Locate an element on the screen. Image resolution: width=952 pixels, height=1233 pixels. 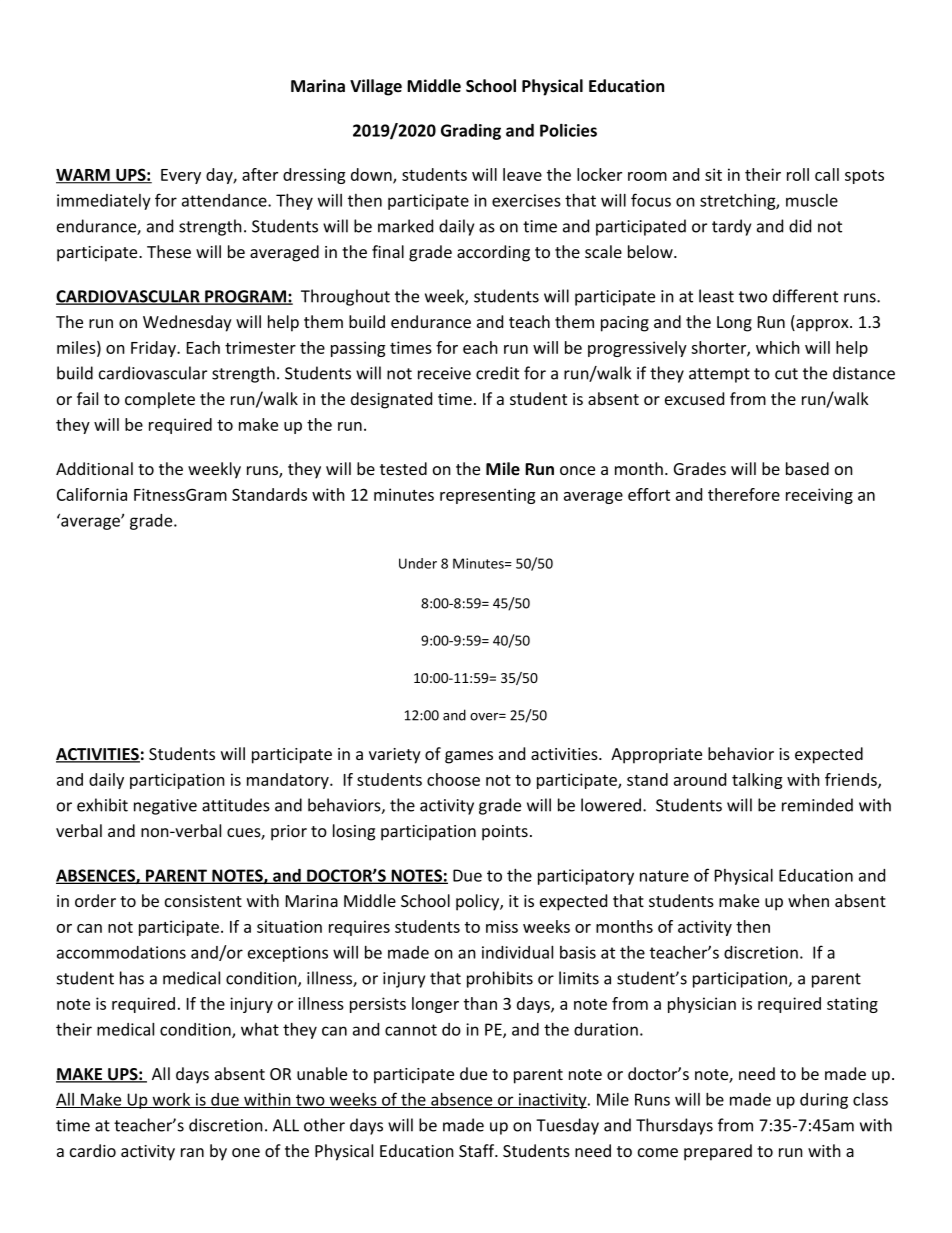
talking is located at coordinates (757, 781).
